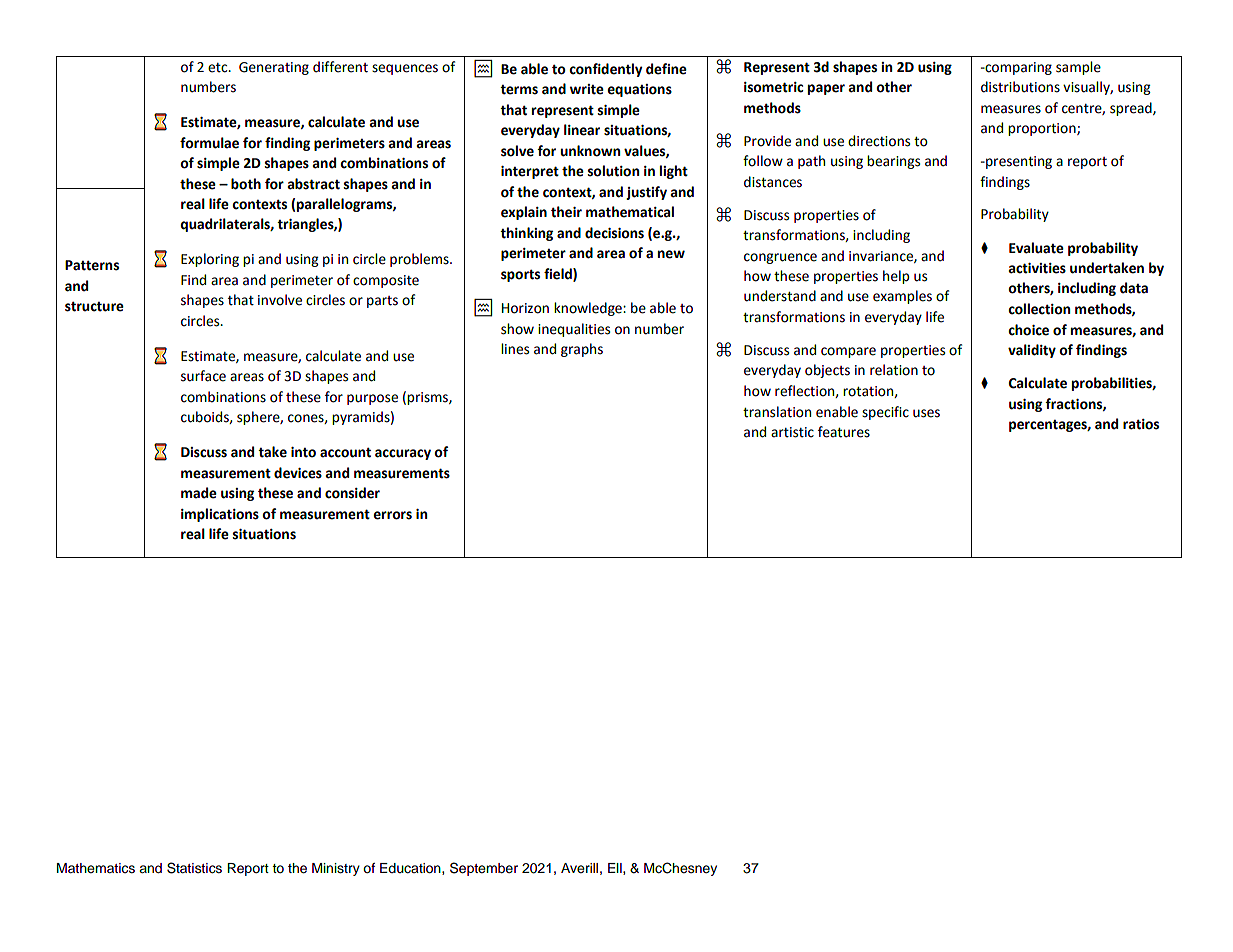 Image resolution: width=1233 pixels, height=952 pixels. I want to click on equations, so click(639, 90).
